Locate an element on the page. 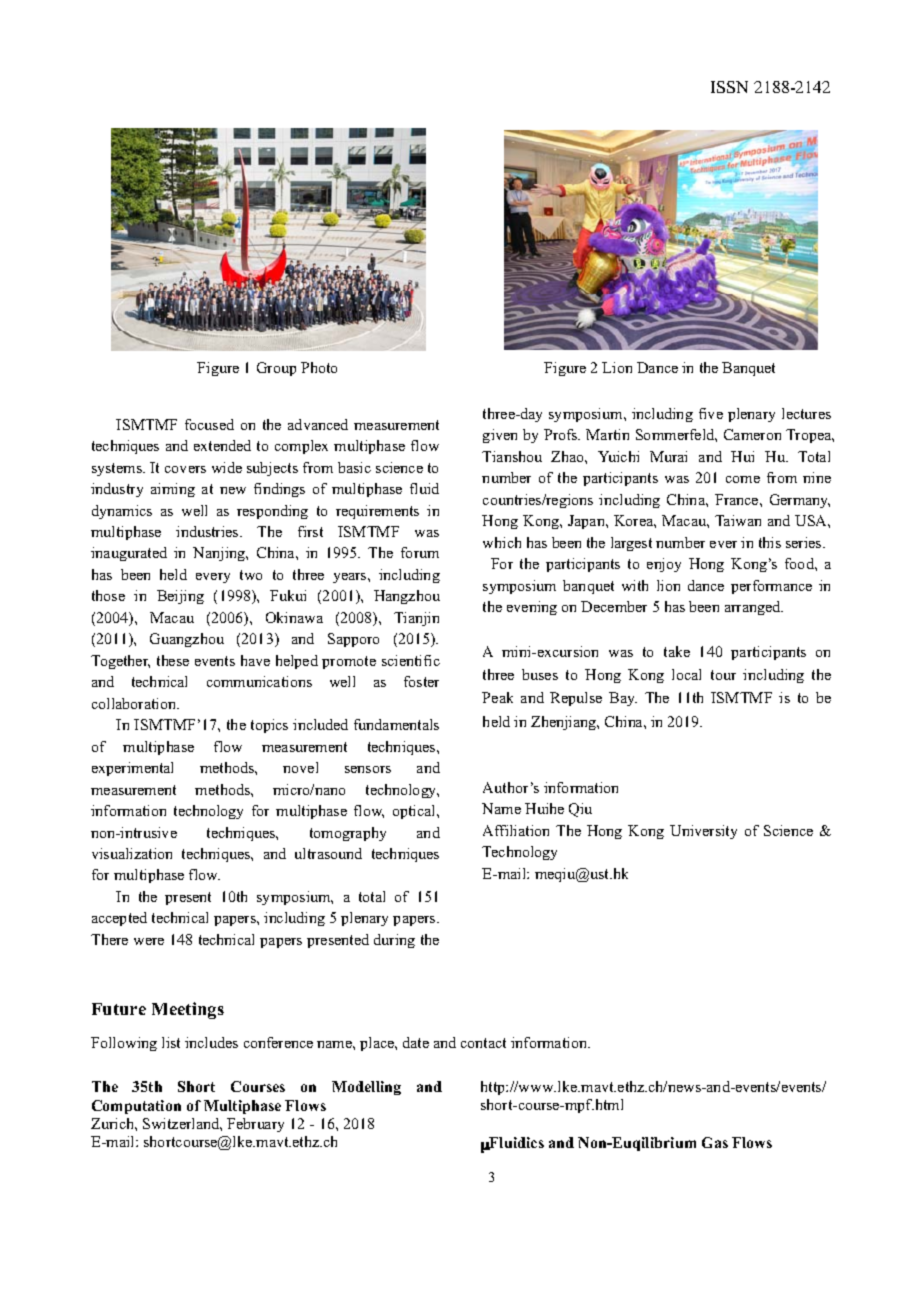 Image resolution: width=923 pixels, height=1304 pixels. Computation is located at coordinates (136, 1107).
